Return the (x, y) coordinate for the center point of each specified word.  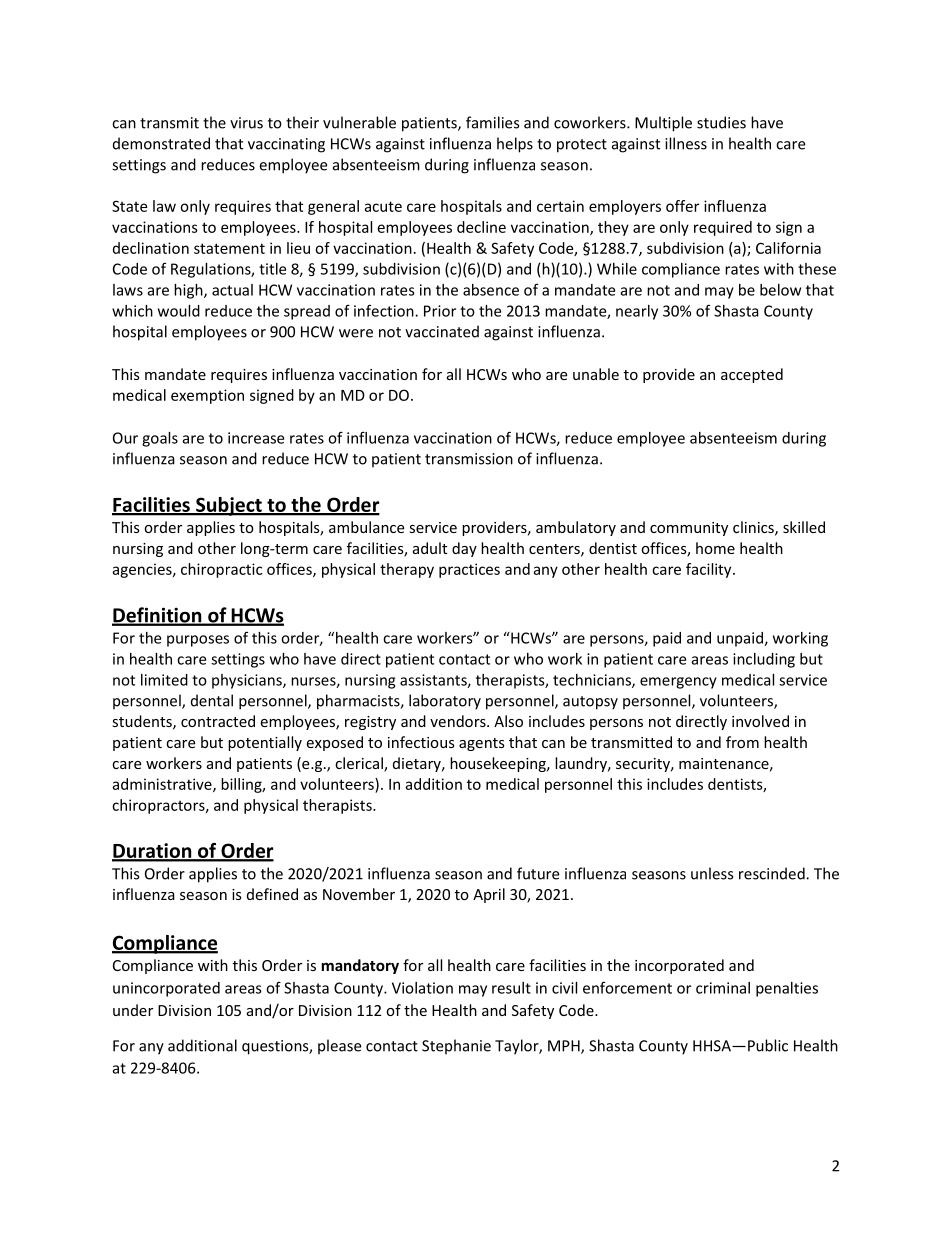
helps (515, 145)
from (742, 742)
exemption (207, 396)
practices (469, 570)
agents (482, 744)
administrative (163, 785)
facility (710, 570)
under (133, 1010)
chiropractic (221, 570)
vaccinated (442, 331)
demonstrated (161, 143)
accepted (752, 375)
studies (721, 122)
